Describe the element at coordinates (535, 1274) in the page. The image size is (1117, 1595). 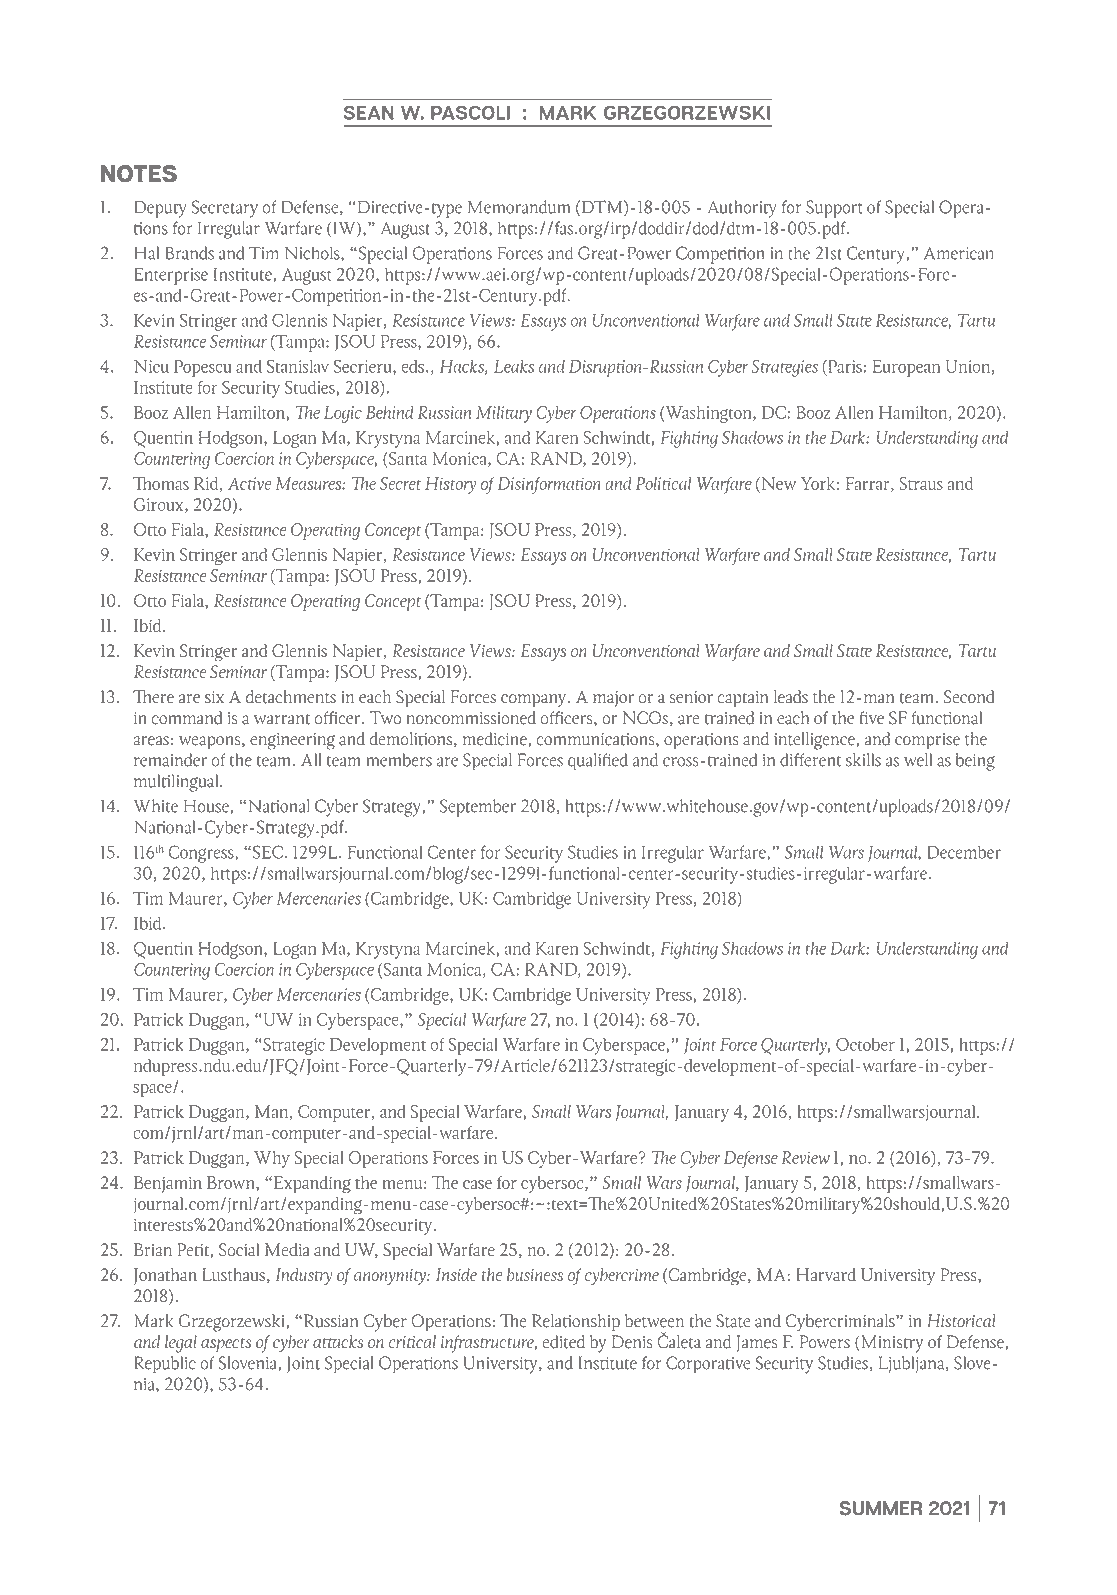
I see `business` at that location.
